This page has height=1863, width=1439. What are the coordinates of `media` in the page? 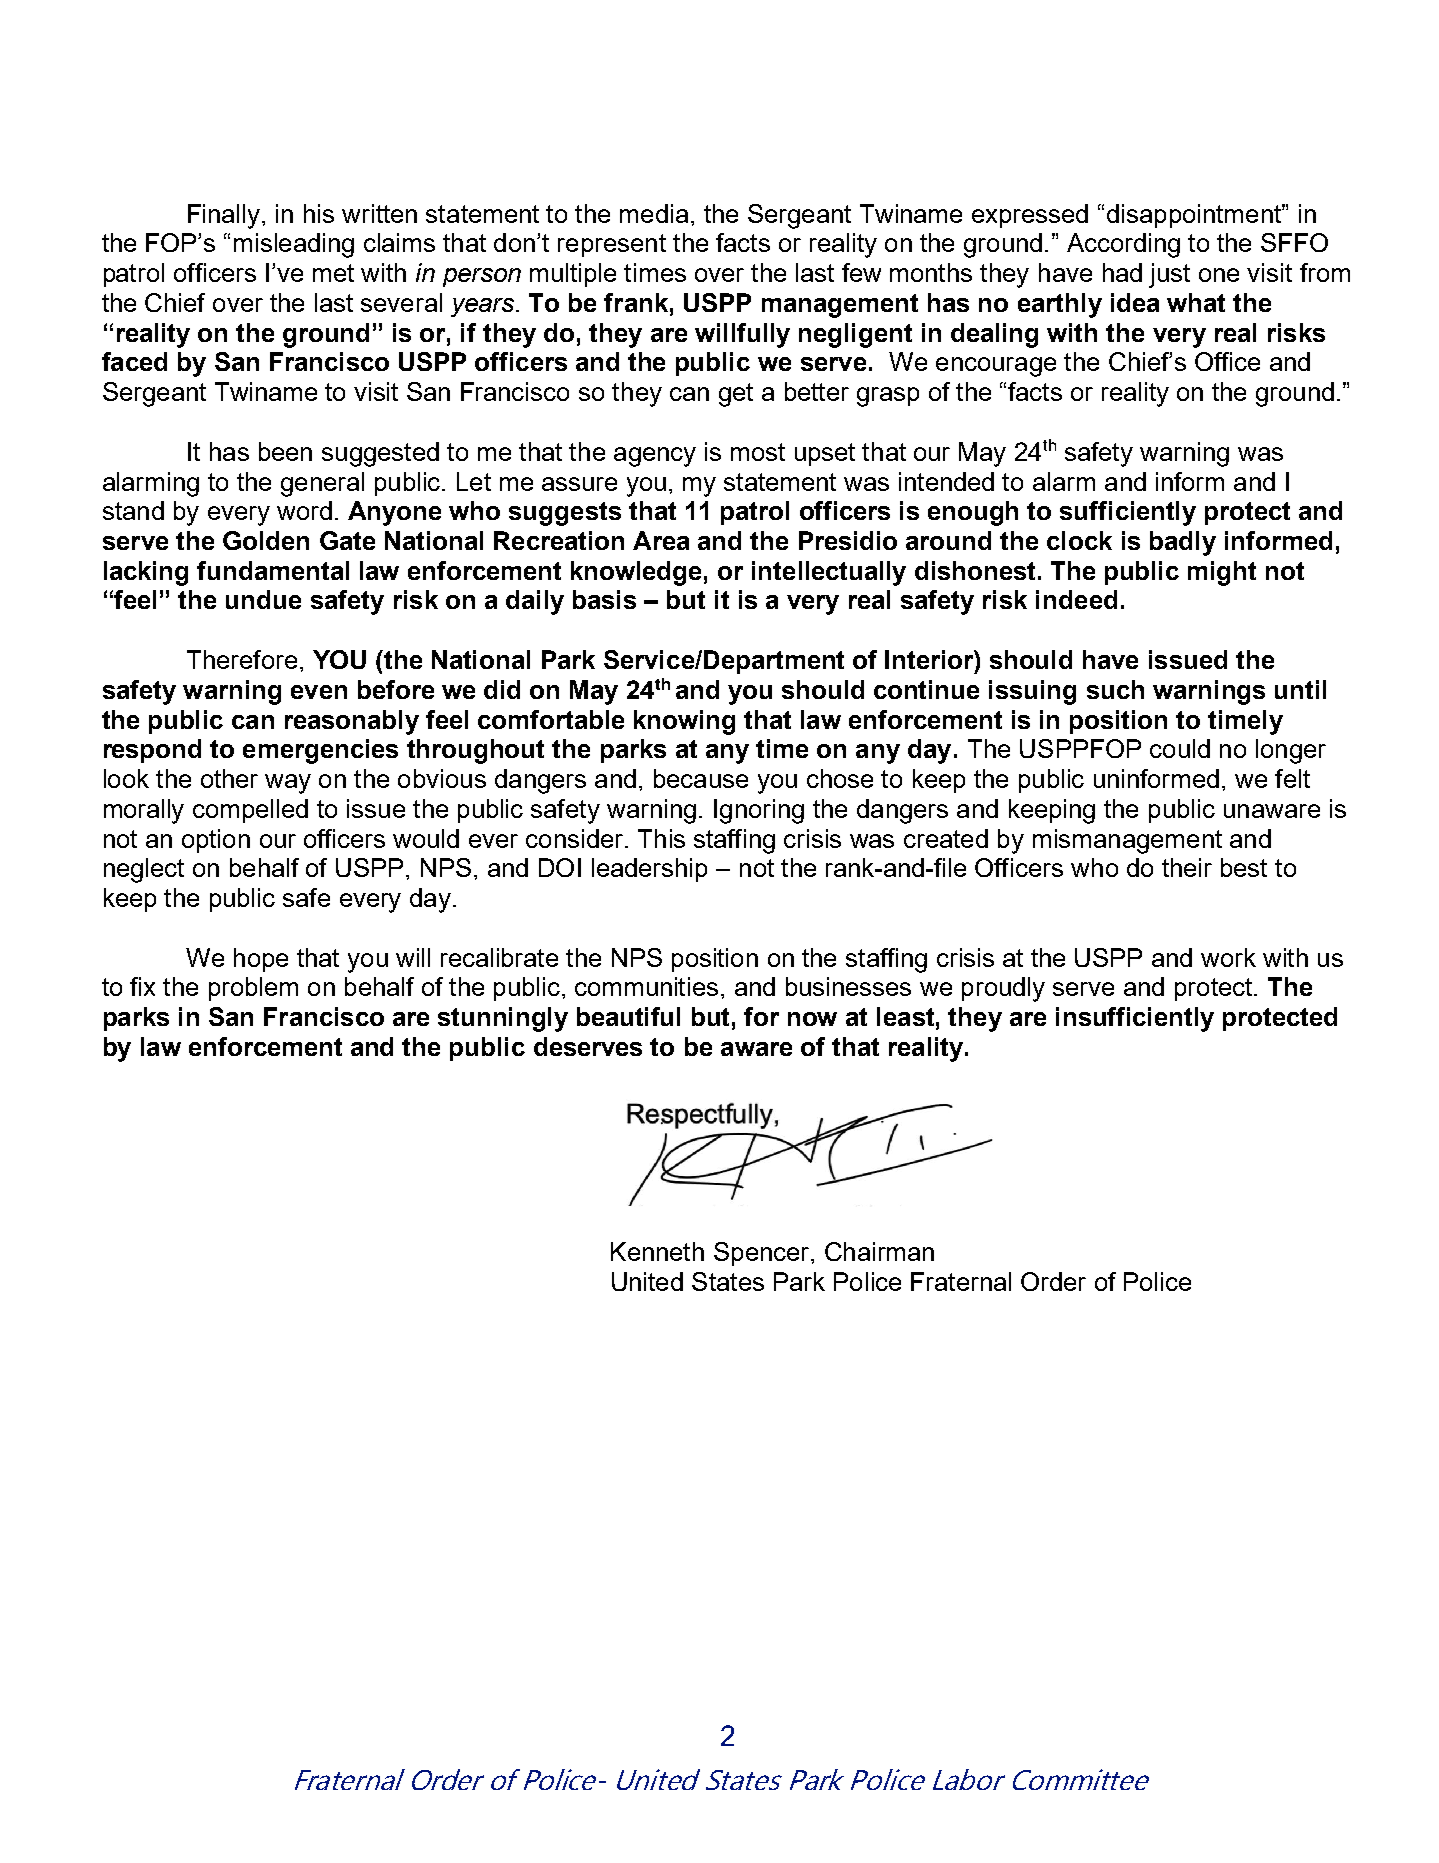 It's located at (654, 213).
